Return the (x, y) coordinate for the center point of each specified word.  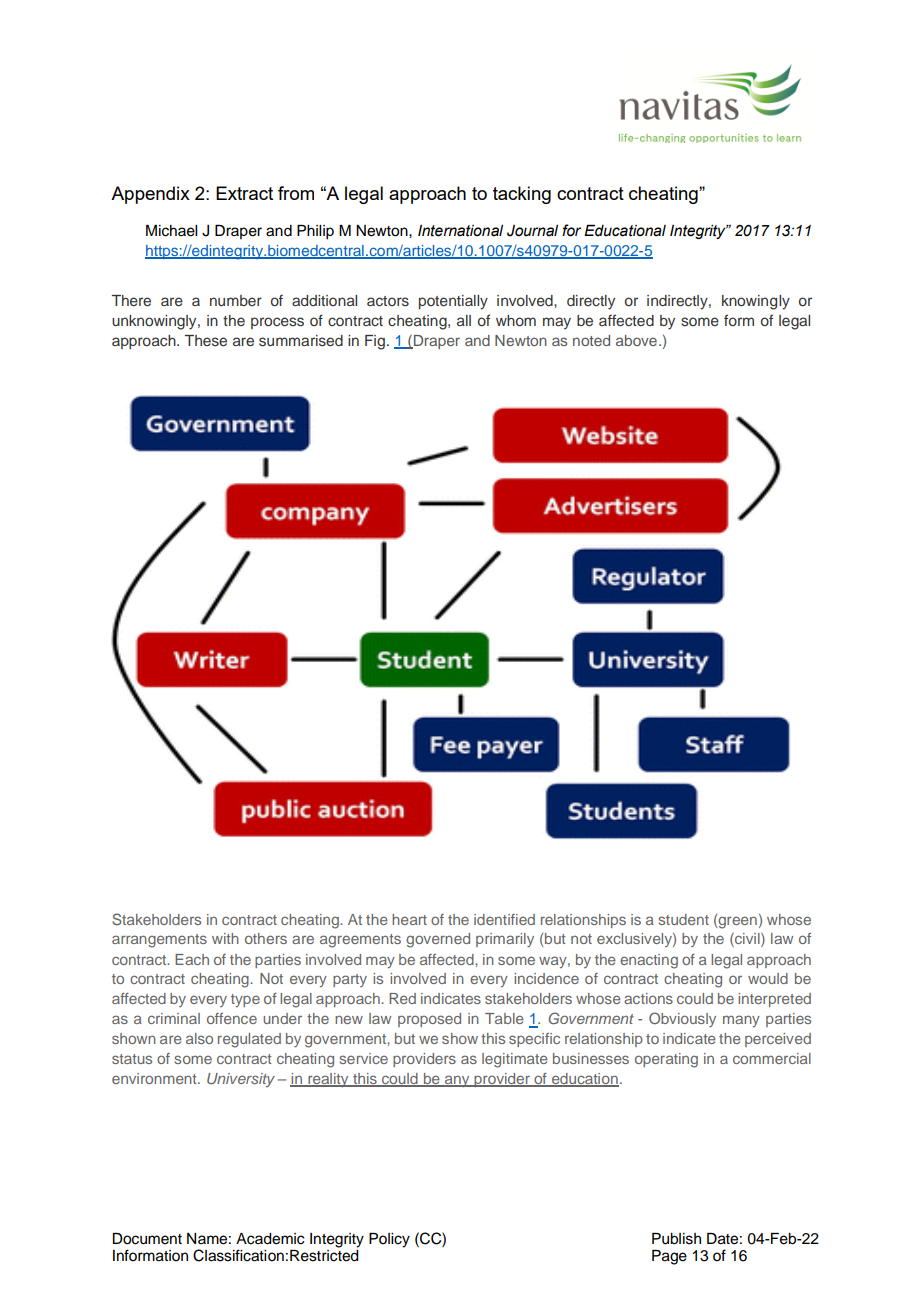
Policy (389, 1240)
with (225, 938)
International (460, 231)
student (684, 919)
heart (409, 919)
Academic (270, 1239)
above (636, 340)
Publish (676, 1239)
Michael (171, 231)
